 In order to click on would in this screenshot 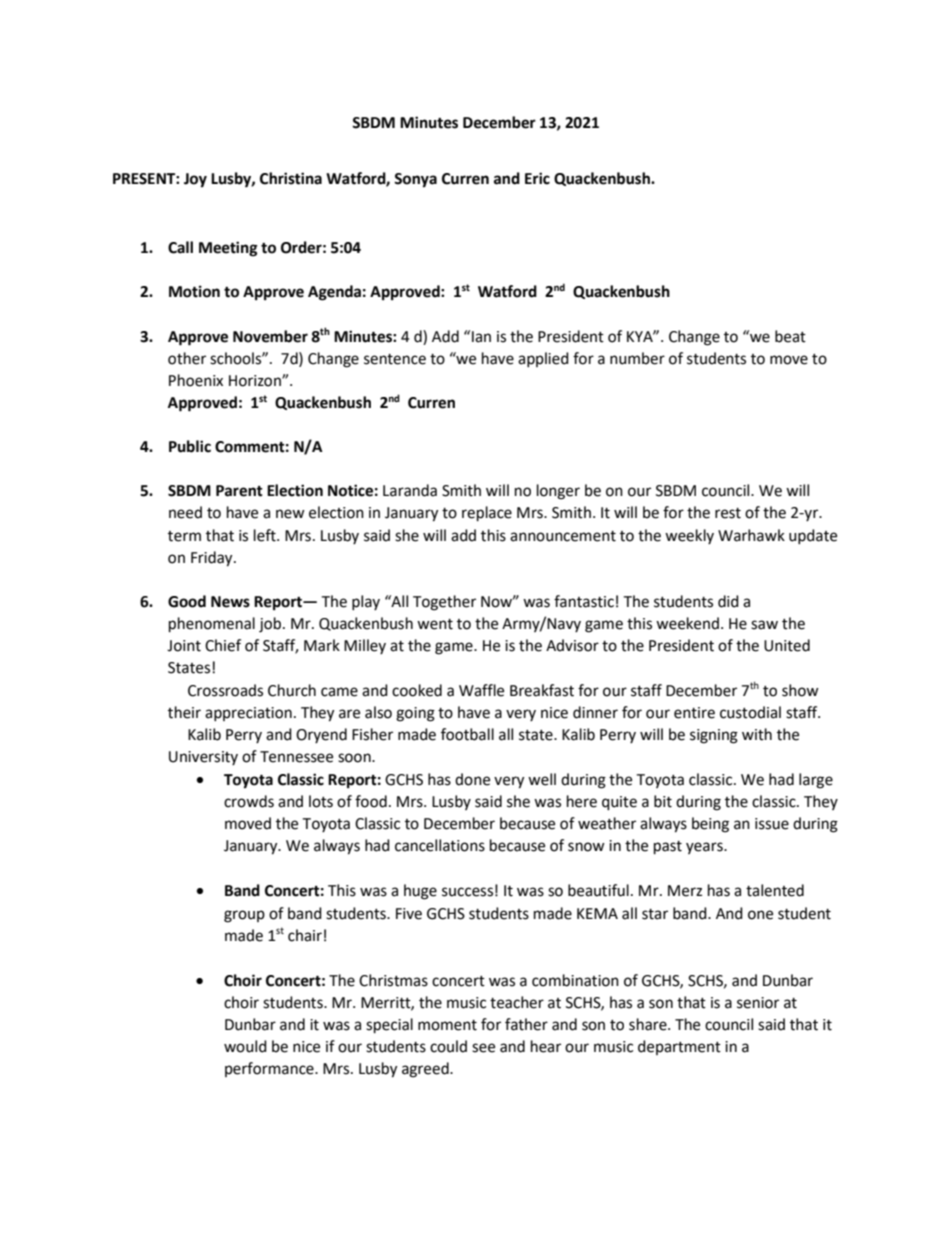, I will do `click(245, 1046)`.
